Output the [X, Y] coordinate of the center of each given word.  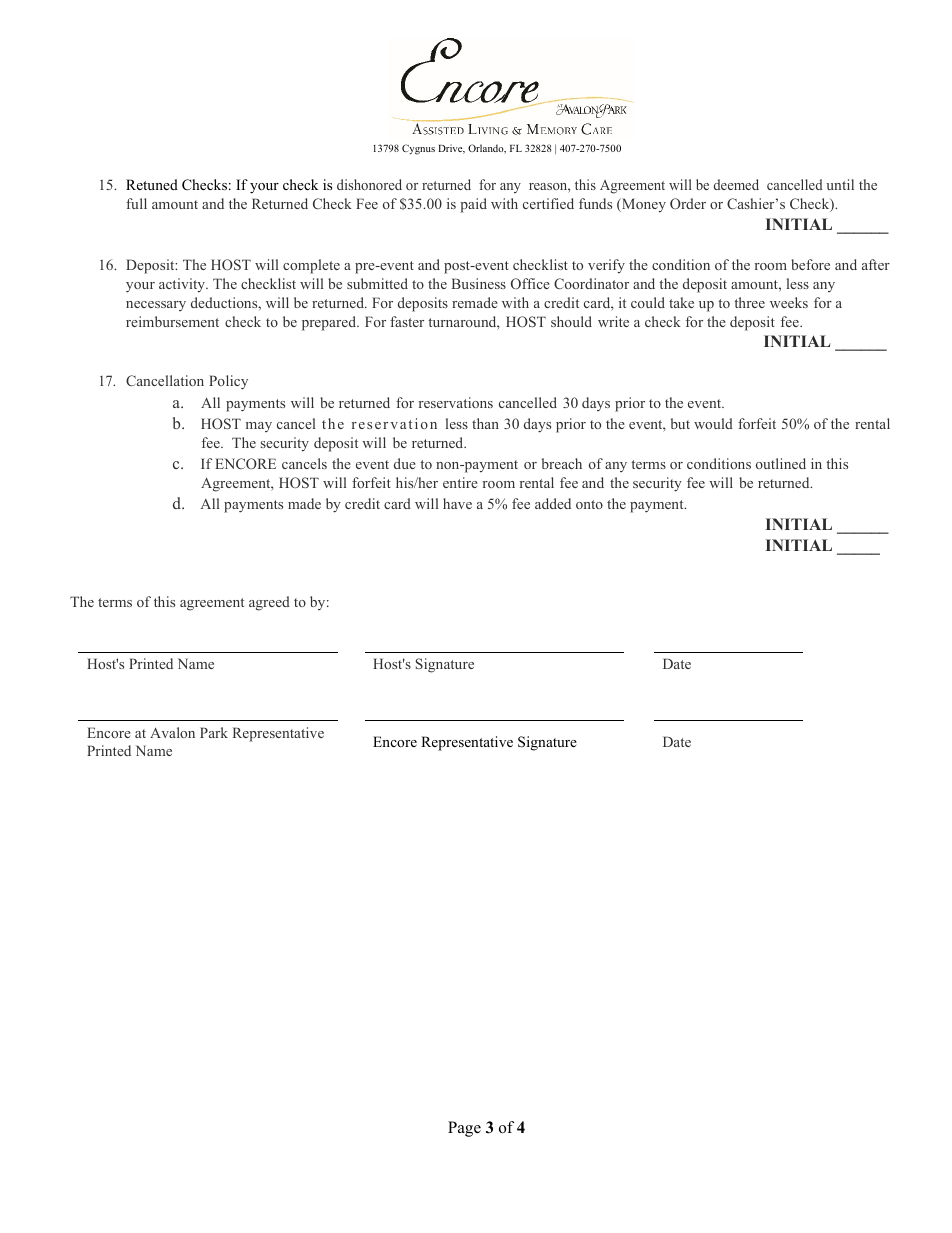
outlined [781, 463]
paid [473, 205]
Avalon [172, 732]
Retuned [152, 184]
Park [214, 732]
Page [464, 1129]
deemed [736, 184]
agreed [269, 603]
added [553, 503]
